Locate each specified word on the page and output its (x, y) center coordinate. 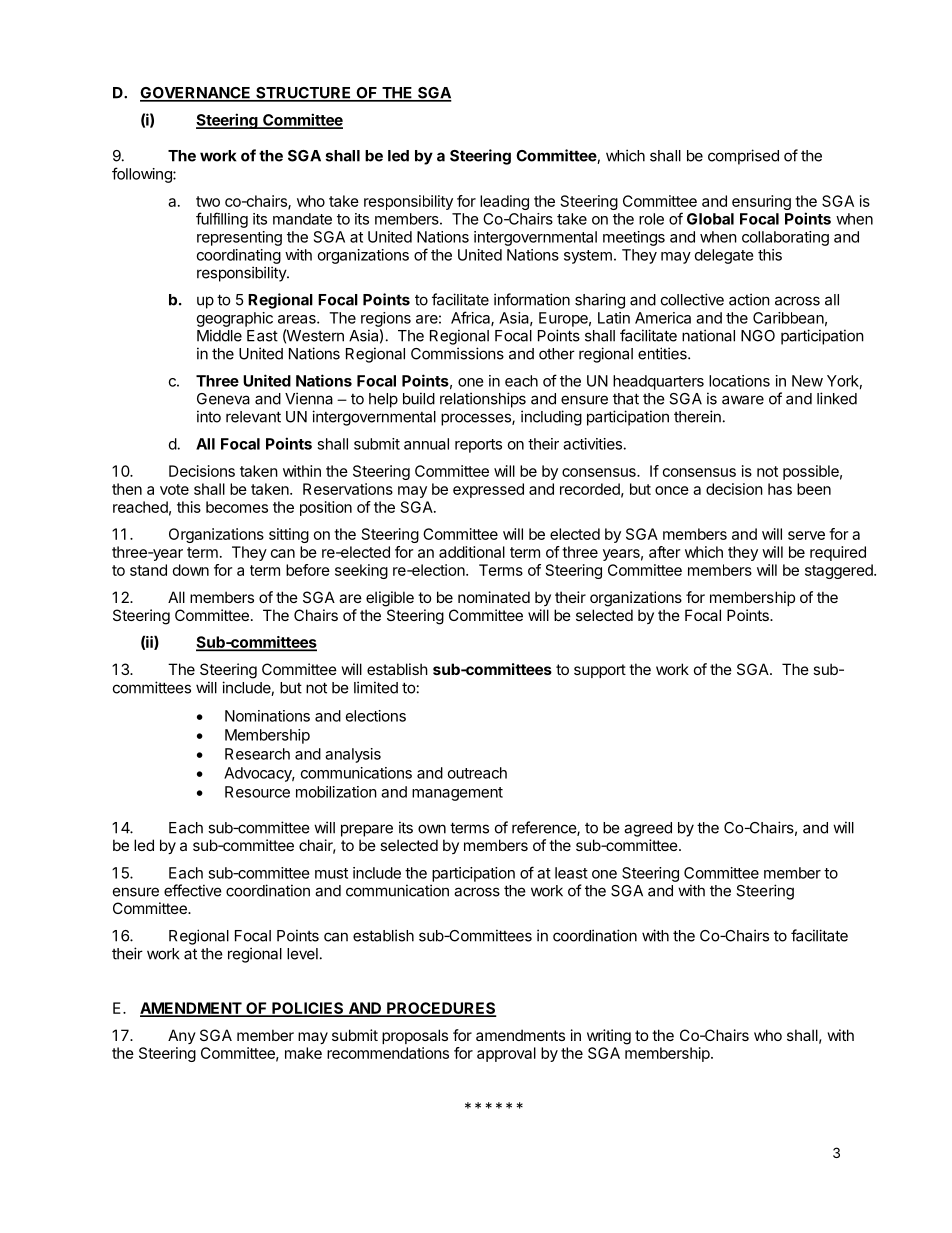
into (209, 416)
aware (743, 400)
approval (506, 1054)
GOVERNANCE (196, 94)
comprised (743, 157)
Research (257, 754)
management (457, 794)
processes (477, 419)
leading (504, 202)
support (600, 671)
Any (182, 1036)
